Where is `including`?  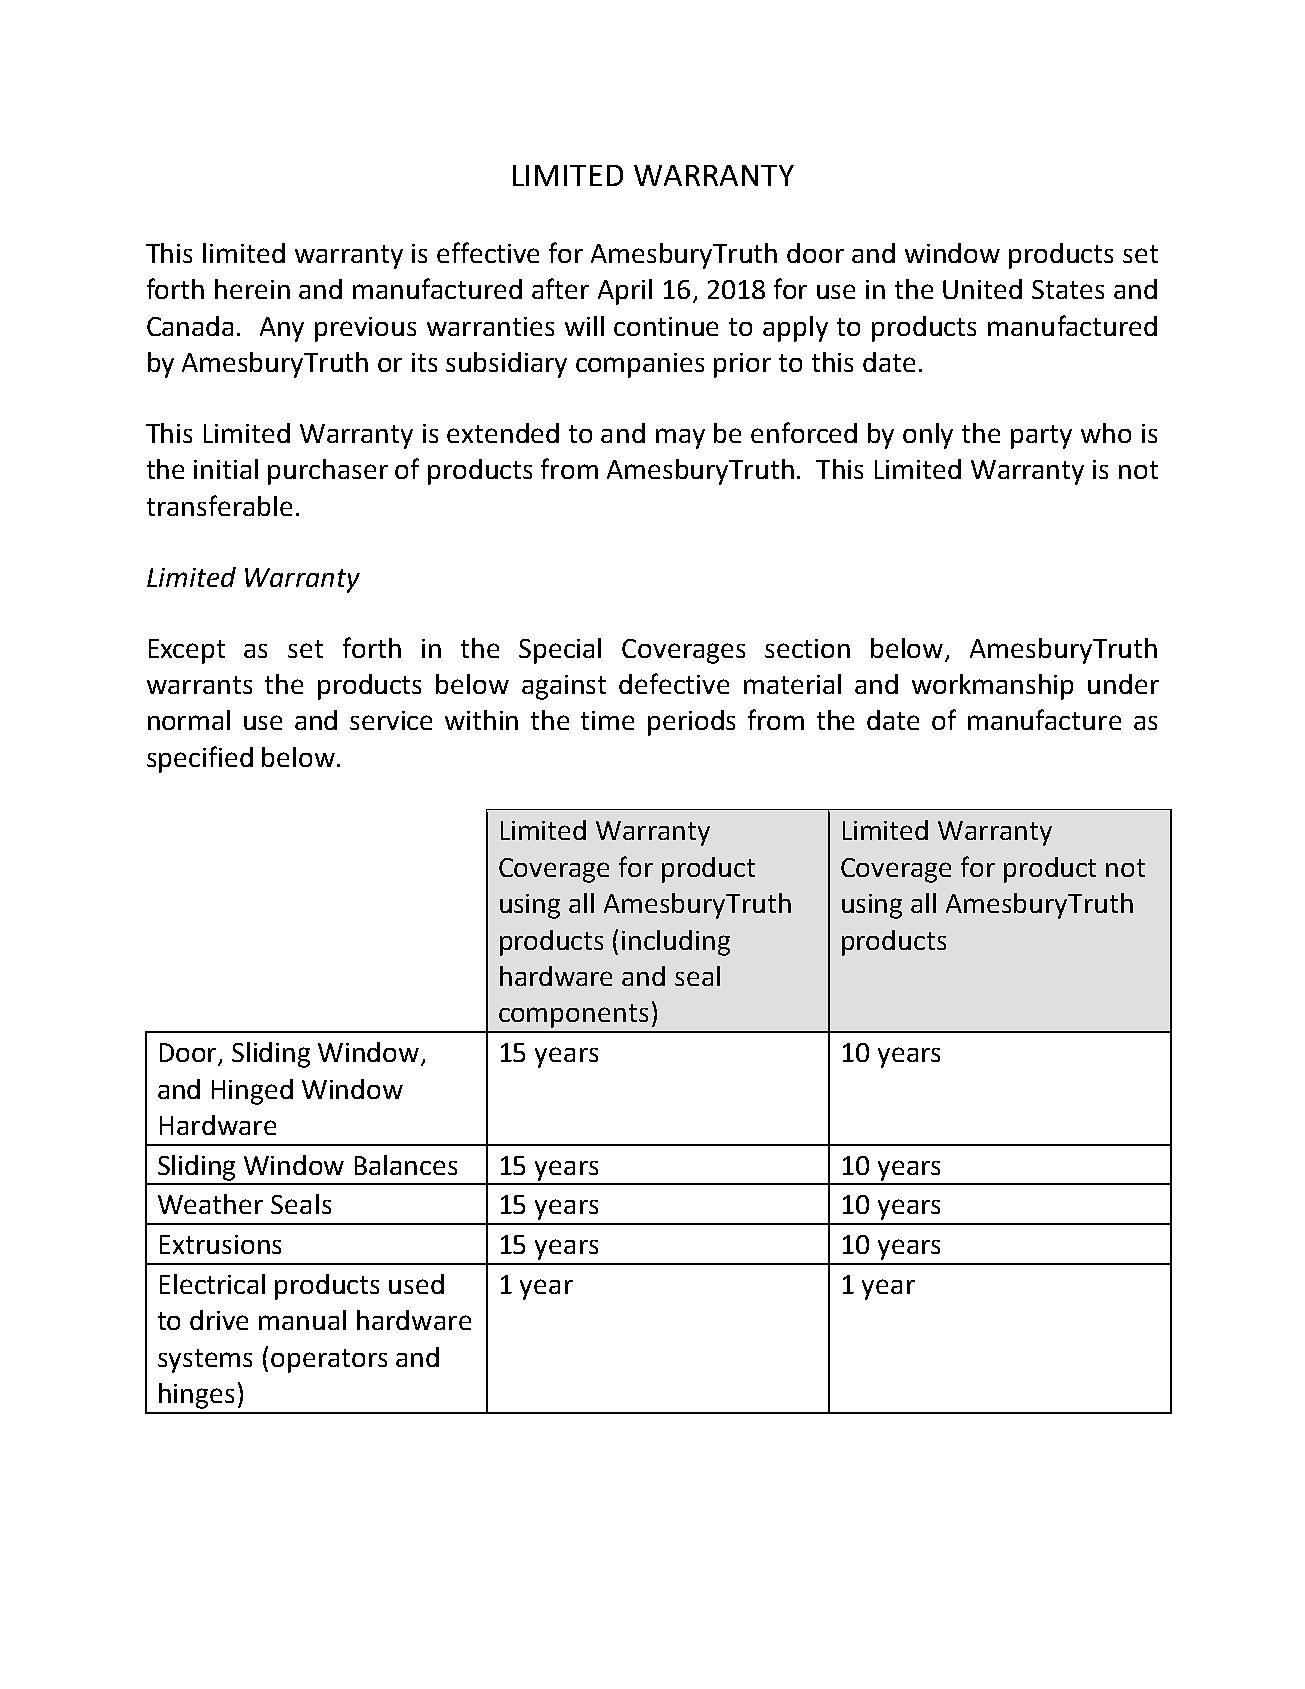
including is located at coordinates (676, 943).
